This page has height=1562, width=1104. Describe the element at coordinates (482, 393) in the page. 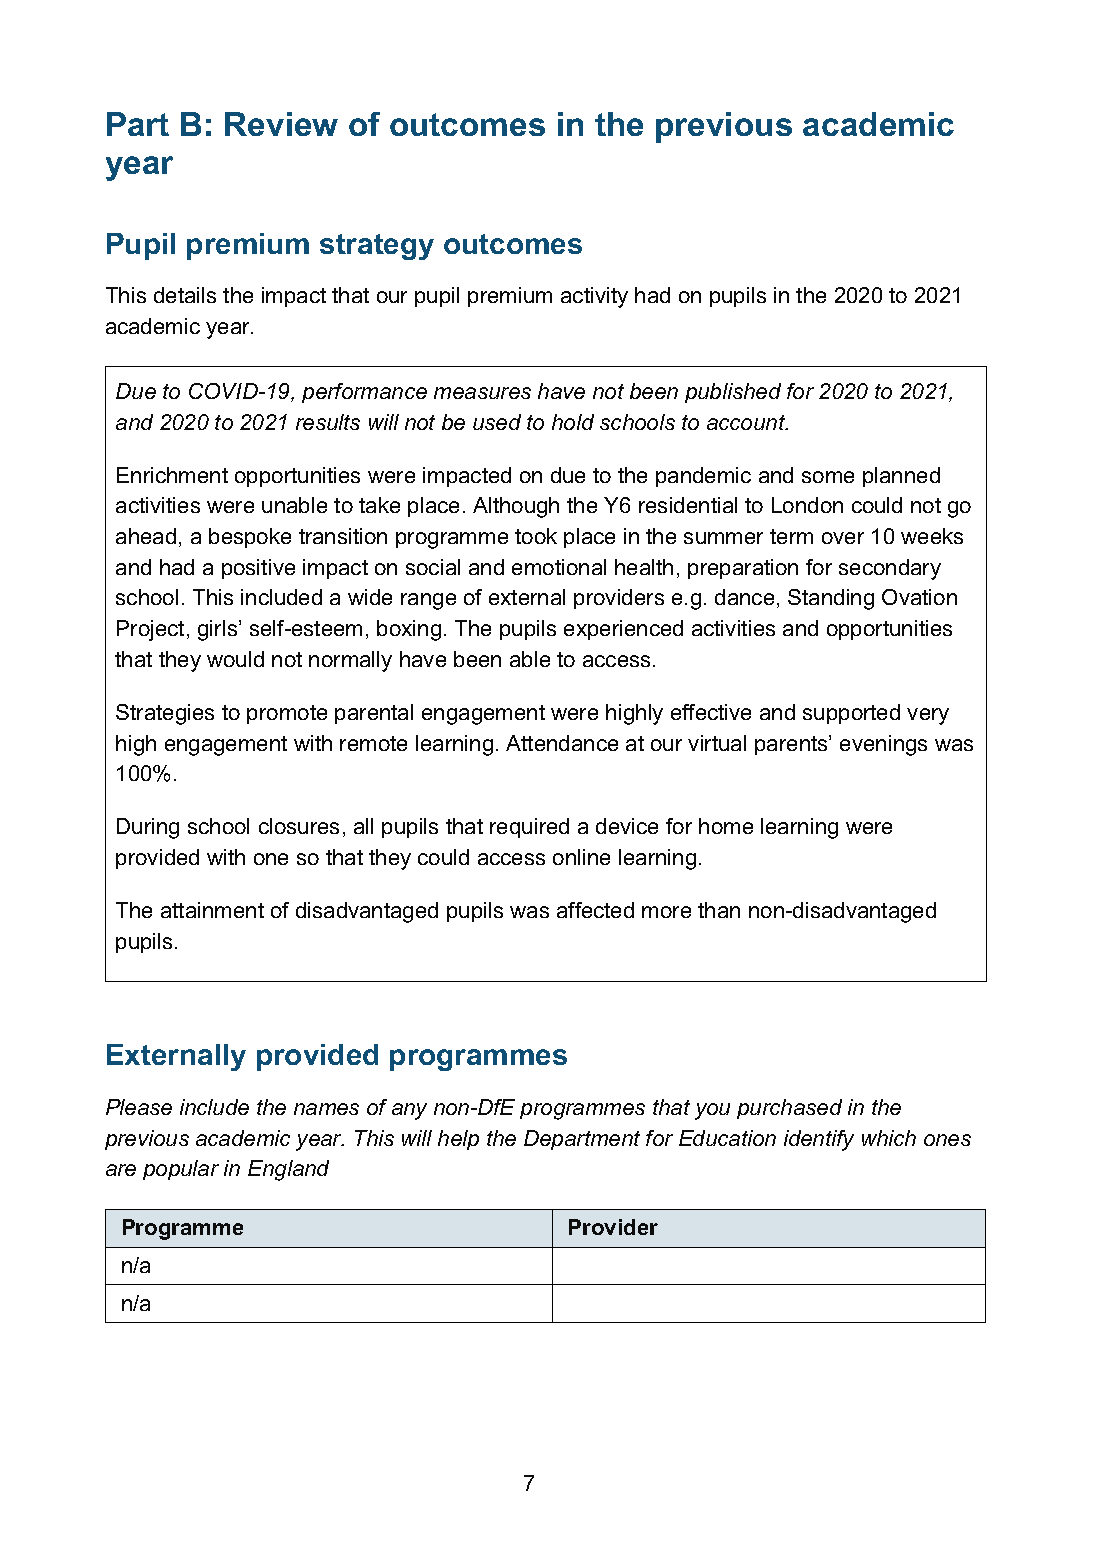

I see `measures` at that location.
